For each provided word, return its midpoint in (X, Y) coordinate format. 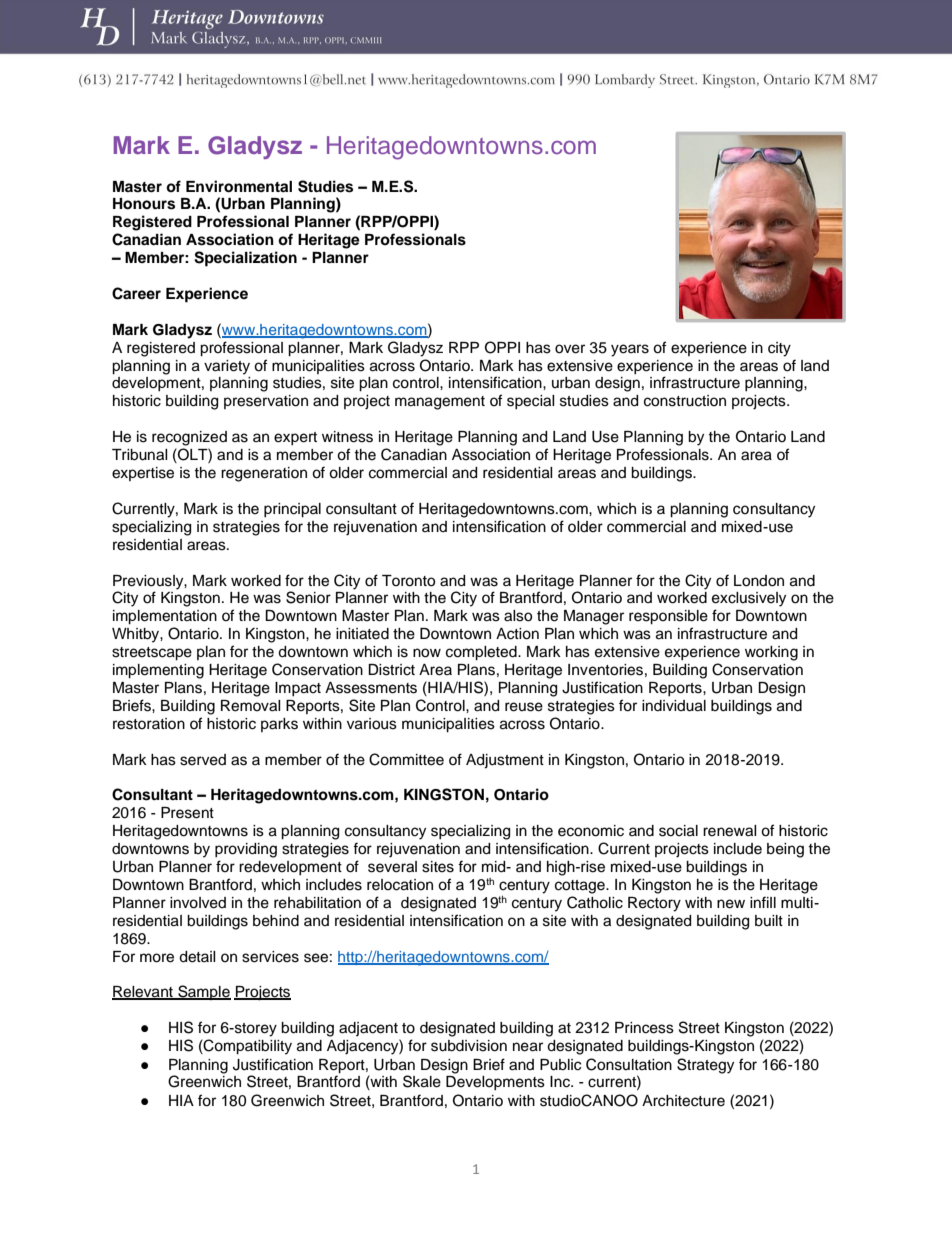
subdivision (469, 1046)
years (630, 350)
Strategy (705, 1066)
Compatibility (247, 1047)
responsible (668, 617)
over (570, 349)
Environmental (239, 186)
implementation (165, 617)
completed (482, 653)
